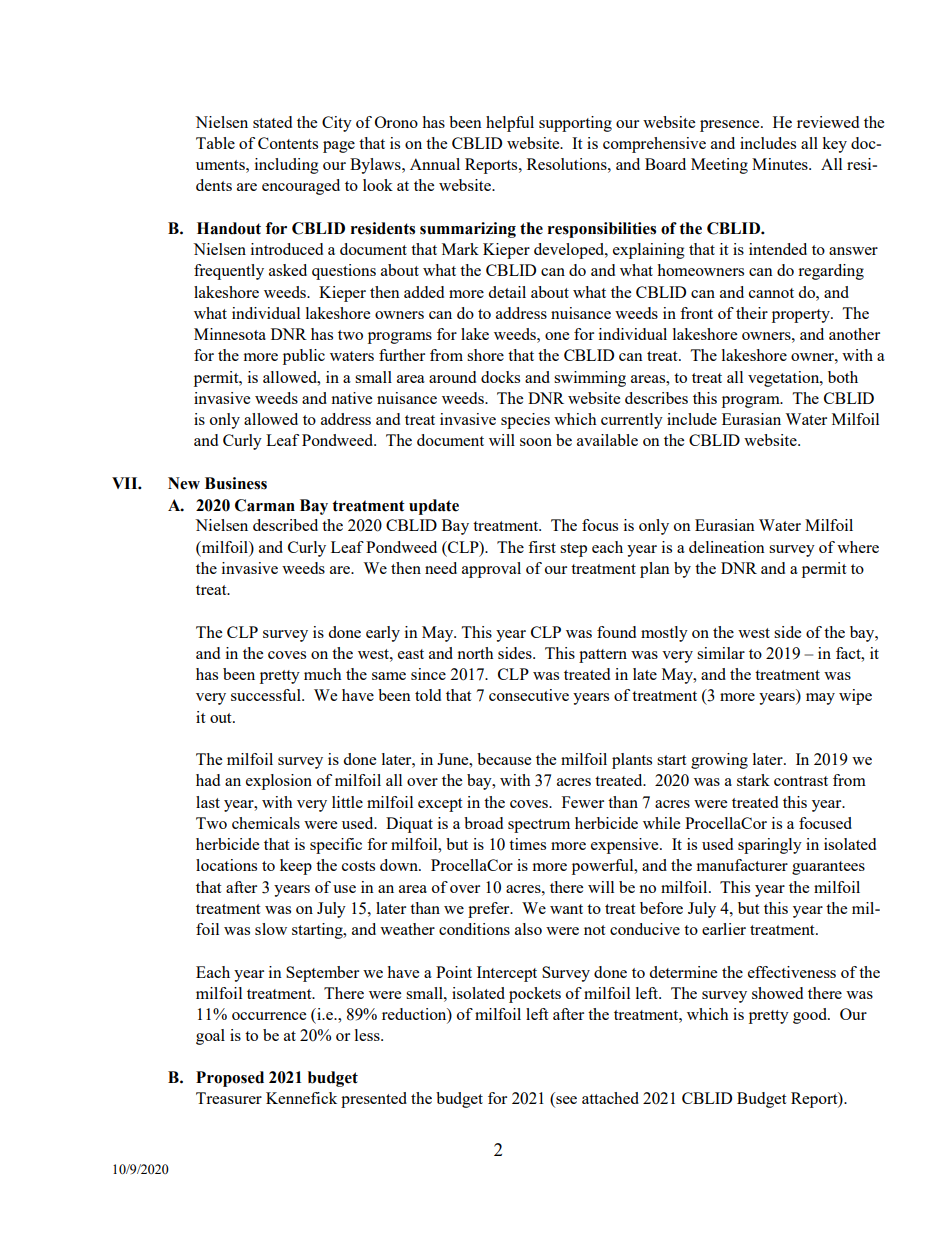 This image has width=952, height=1233. I want to click on times, so click(527, 844).
